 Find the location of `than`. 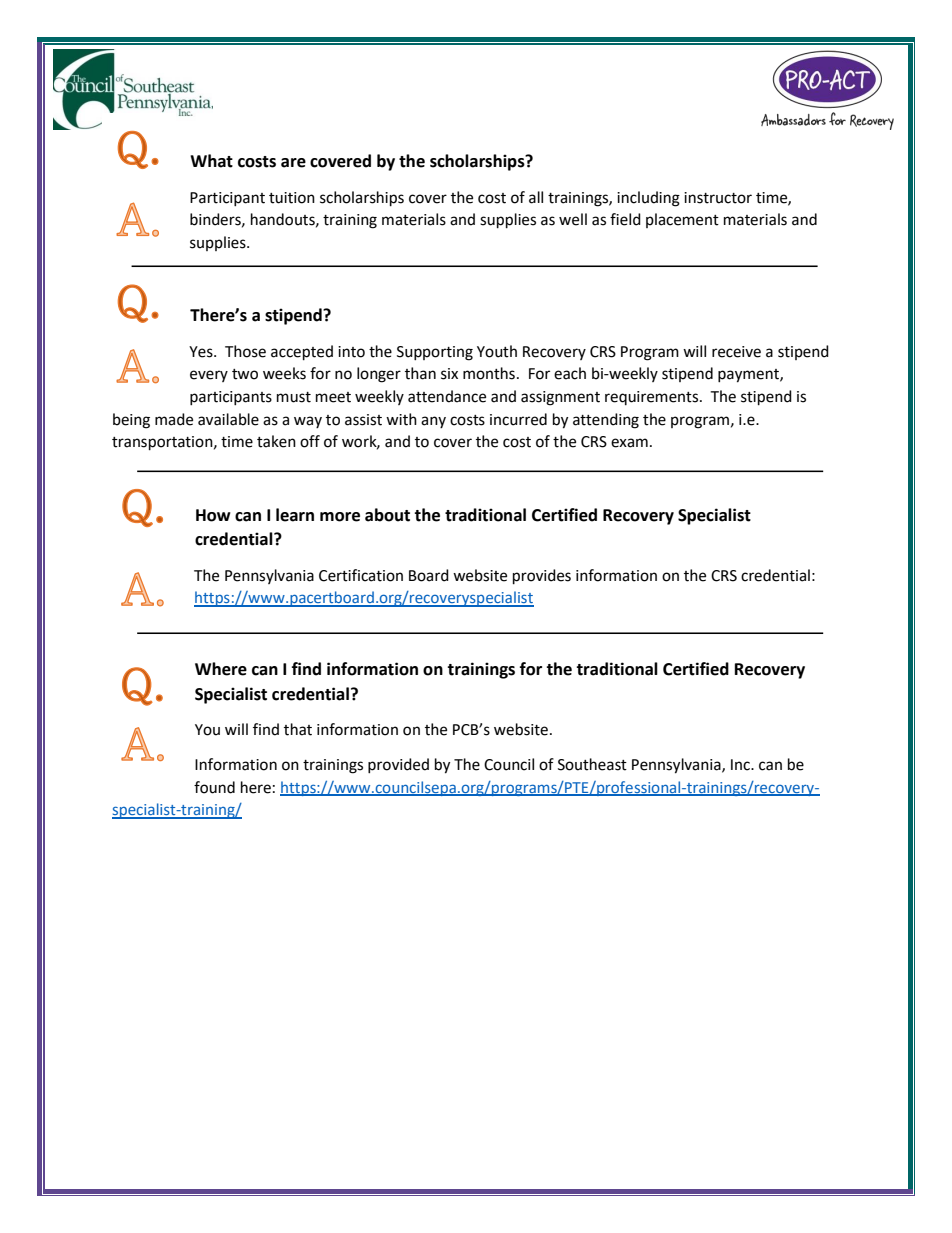

than is located at coordinates (420, 373).
